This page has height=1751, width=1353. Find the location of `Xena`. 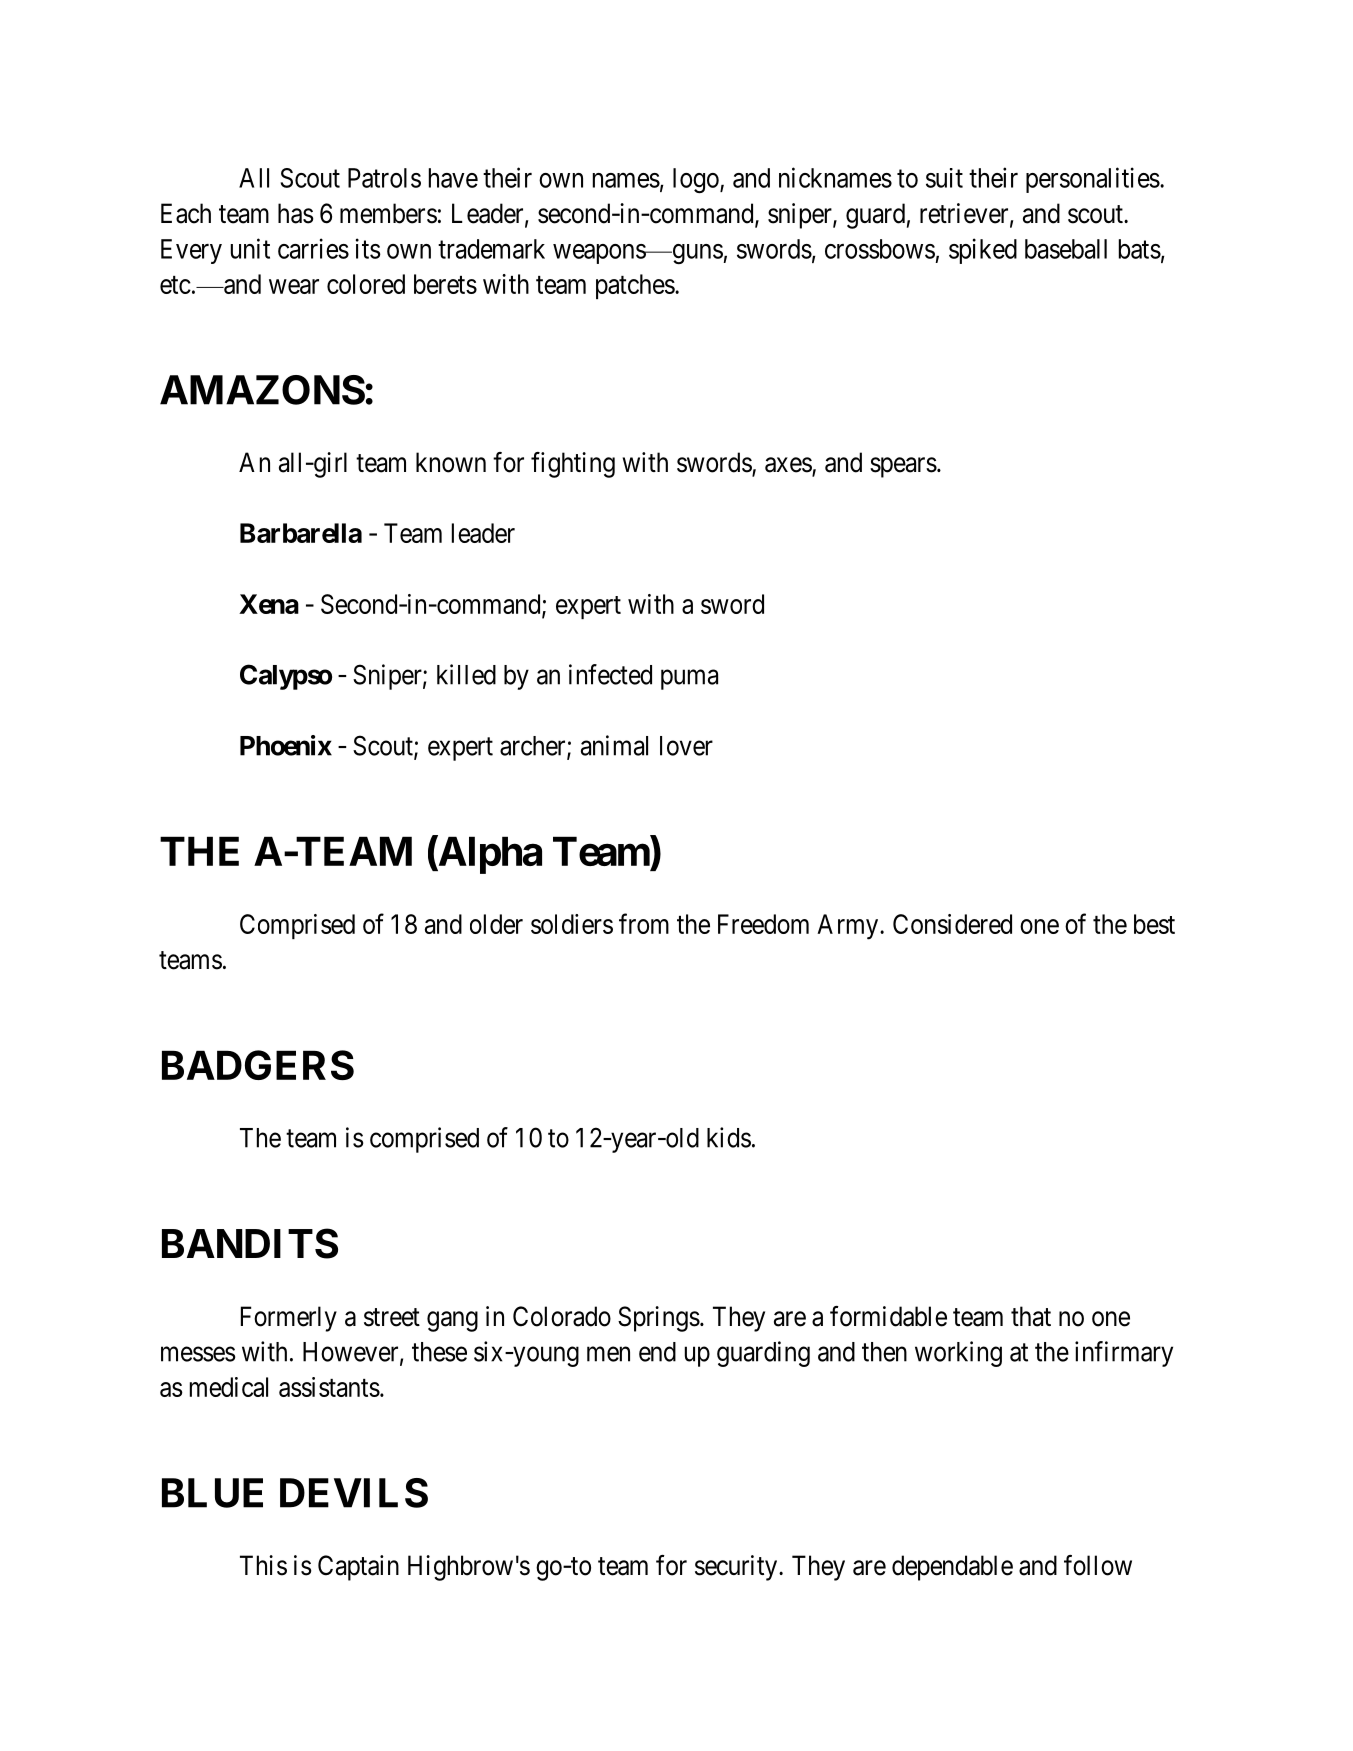

Xena is located at coordinates (269, 604).
